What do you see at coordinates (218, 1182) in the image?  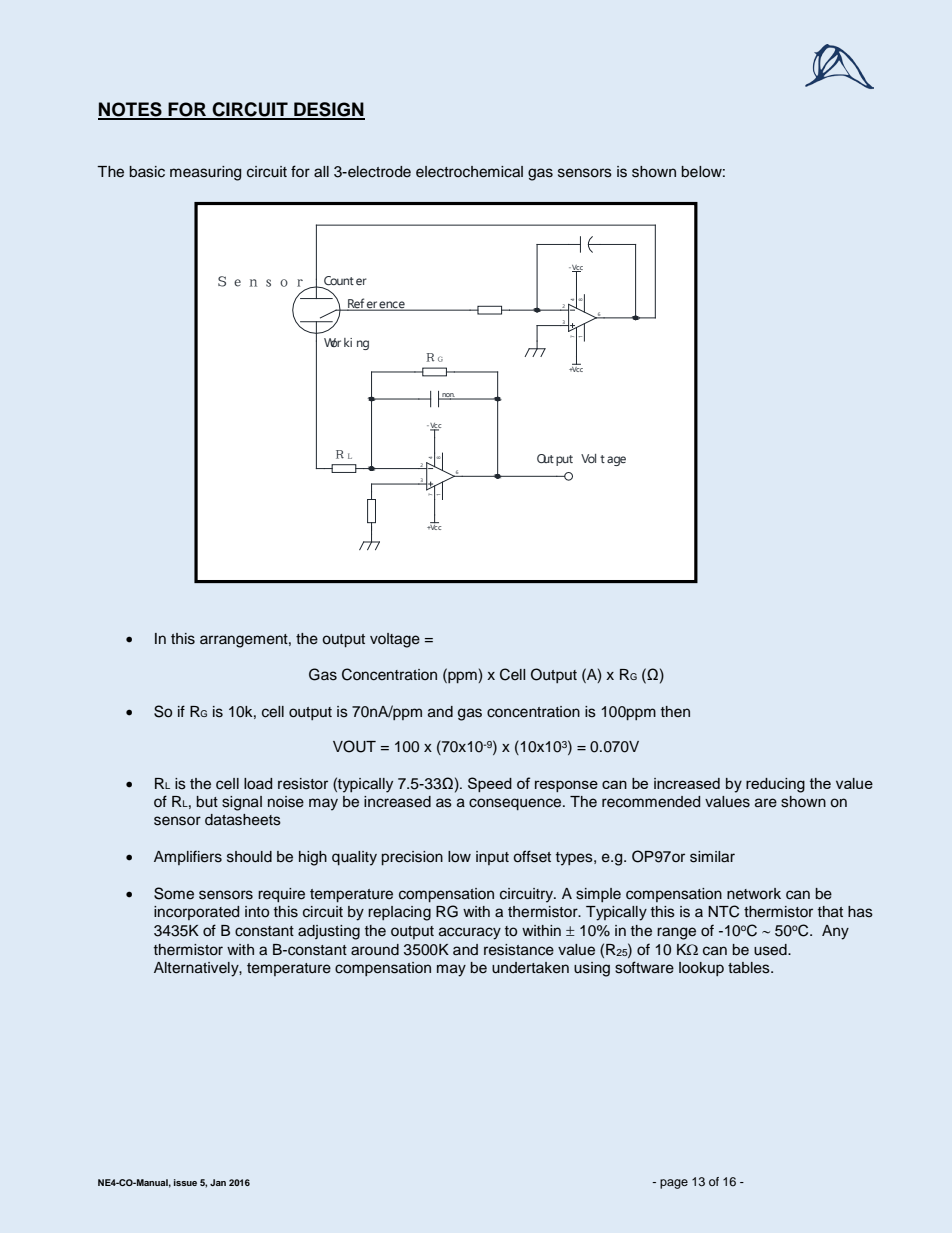 I see `Jan` at bounding box center [218, 1182].
